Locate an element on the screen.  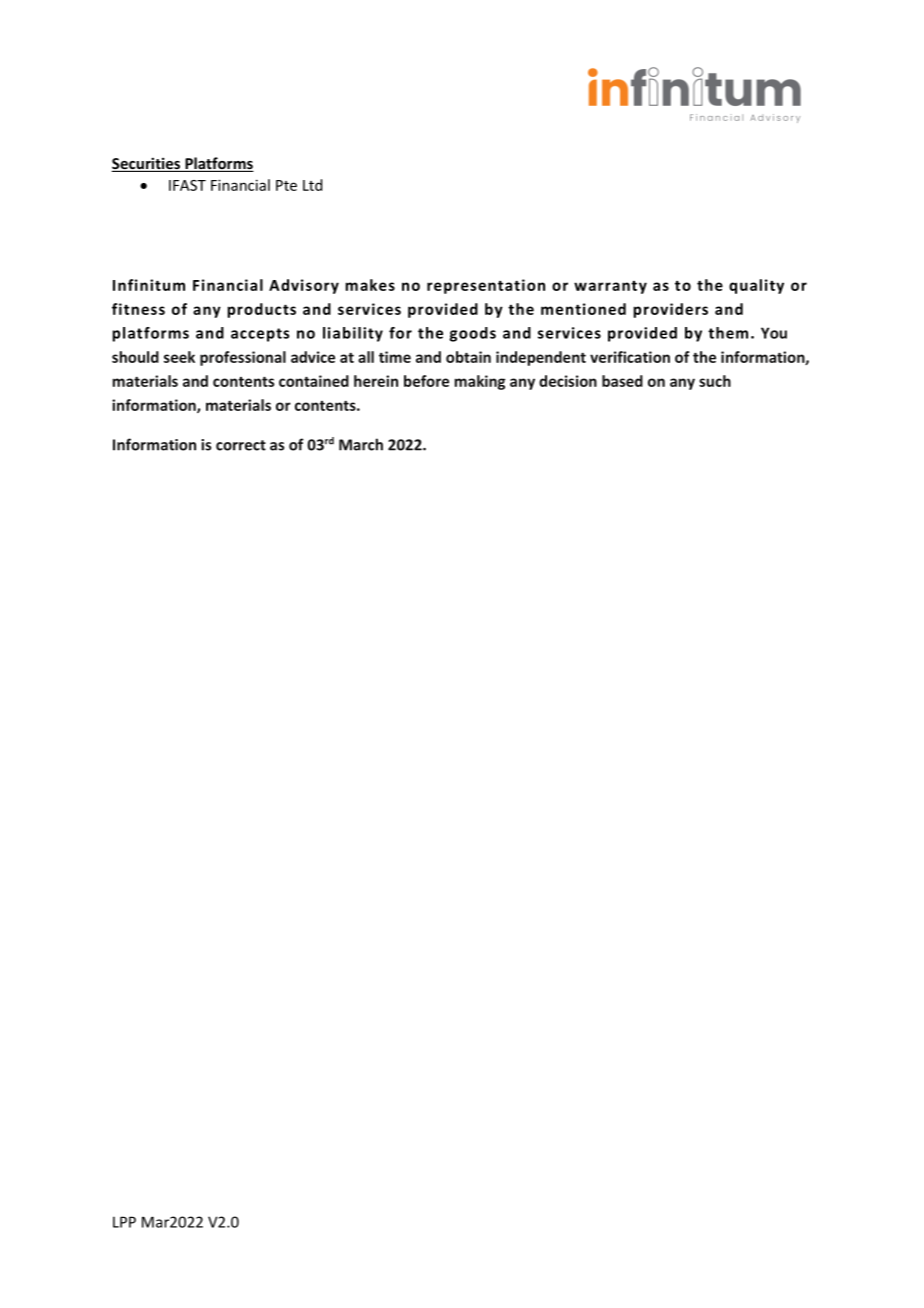
products is located at coordinates (261, 310).
